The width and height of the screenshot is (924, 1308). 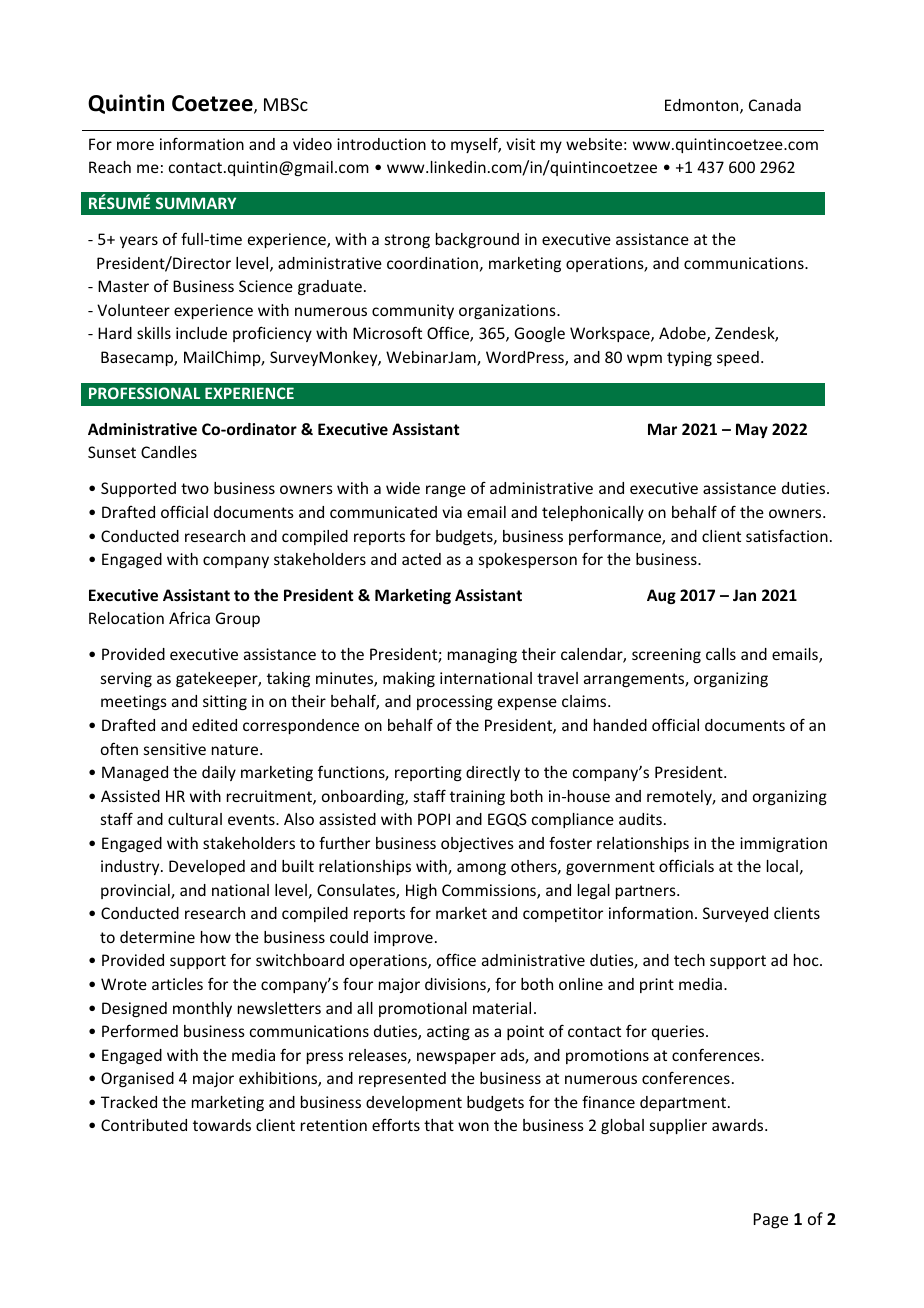 I want to click on Africa, so click(x=189, y=617).
